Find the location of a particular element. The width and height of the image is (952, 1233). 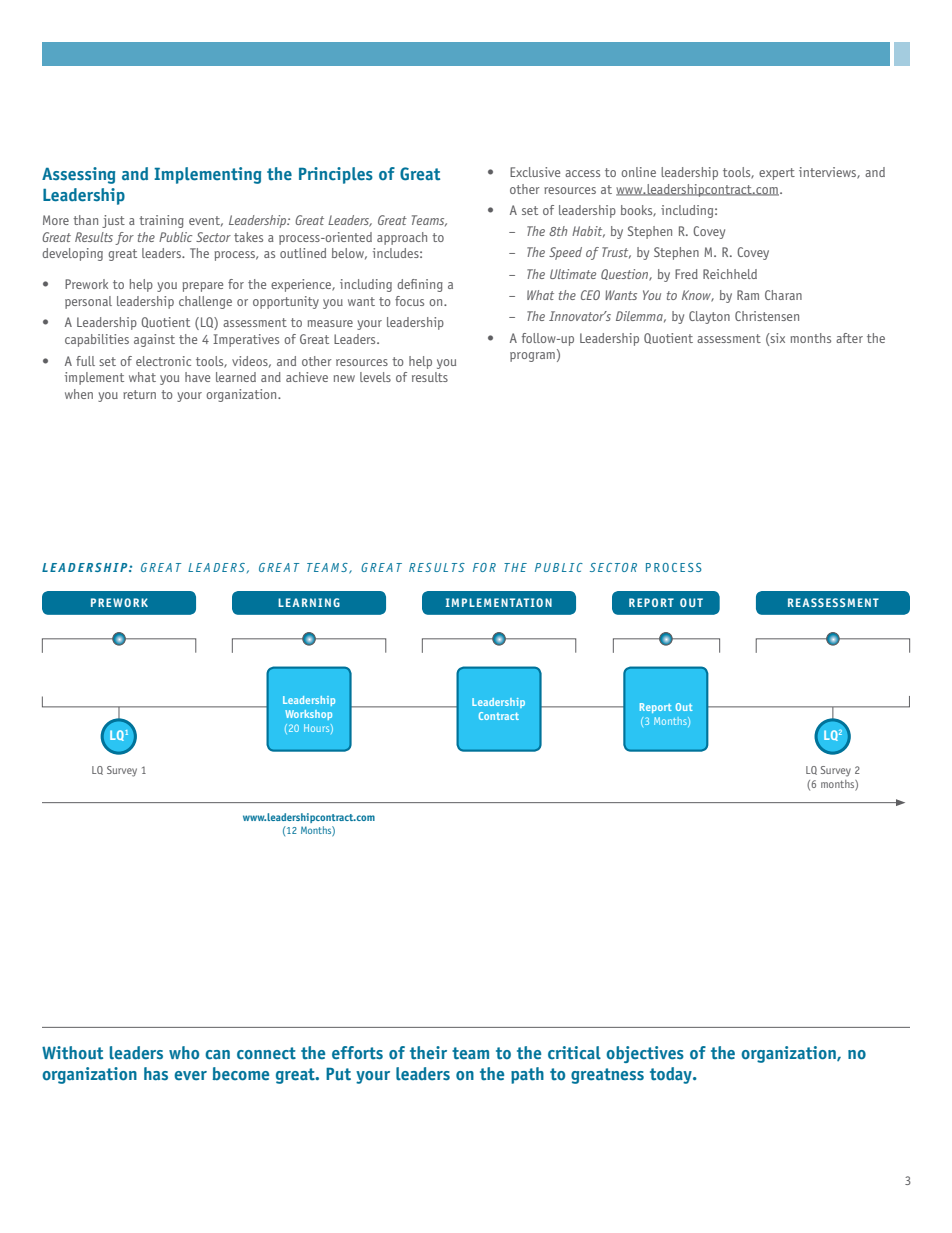

Workshop is located at coordinates (308, 715).
